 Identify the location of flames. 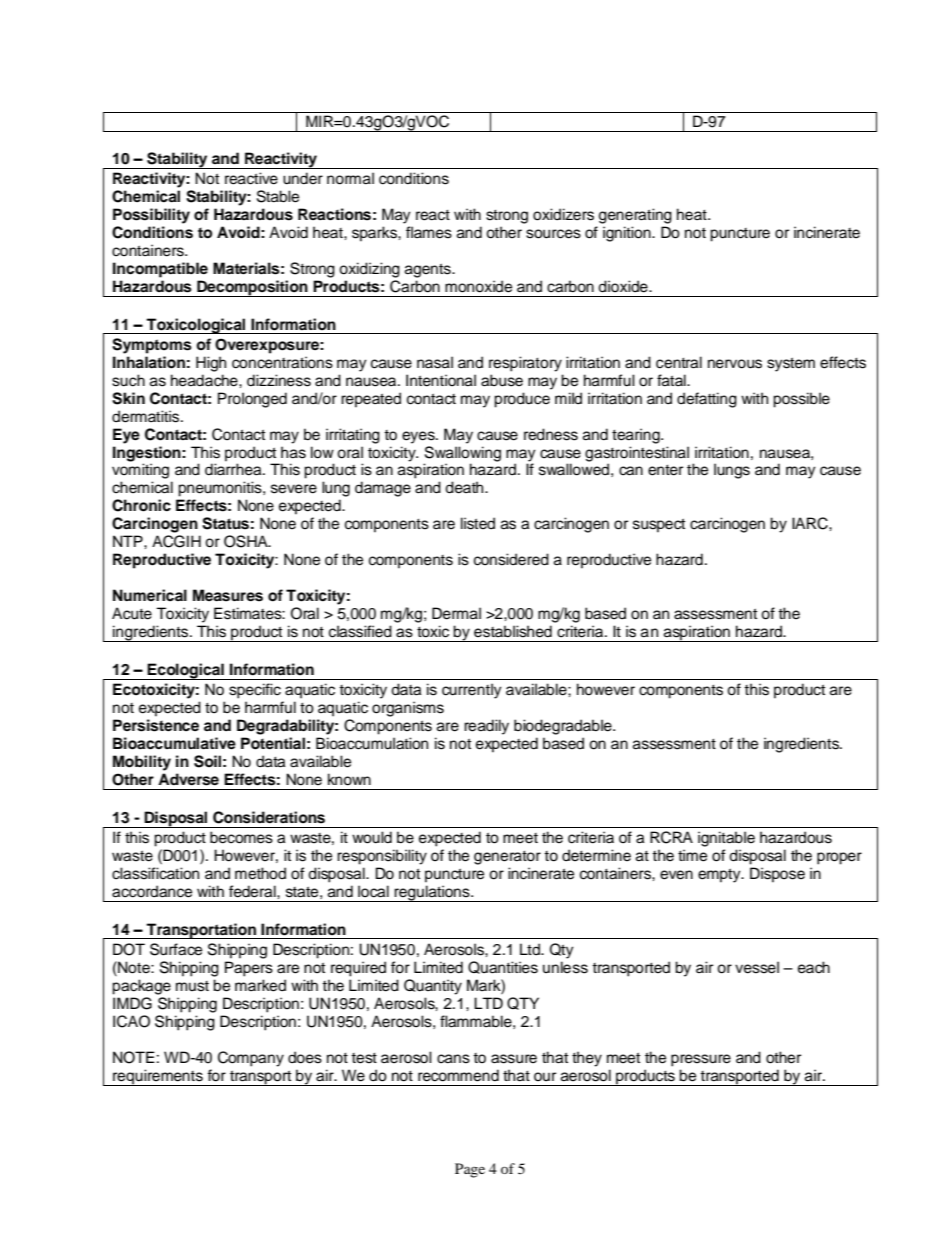
(429, 232).
